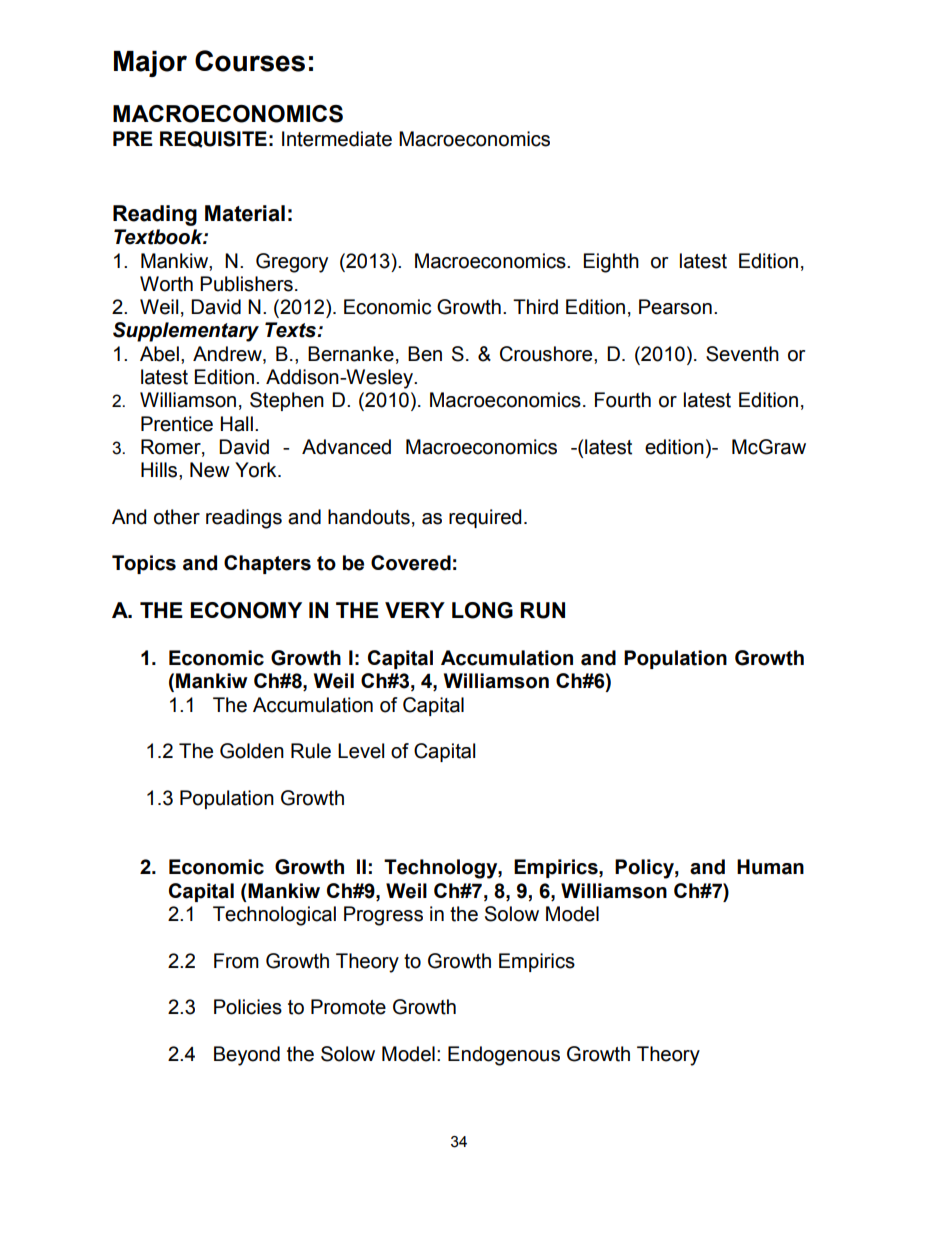 Image resolution: width=952 pixels, height=1233 pixels. Describe the element at coordinates (623, 400) in the document. I see `Fourth` at that location.
